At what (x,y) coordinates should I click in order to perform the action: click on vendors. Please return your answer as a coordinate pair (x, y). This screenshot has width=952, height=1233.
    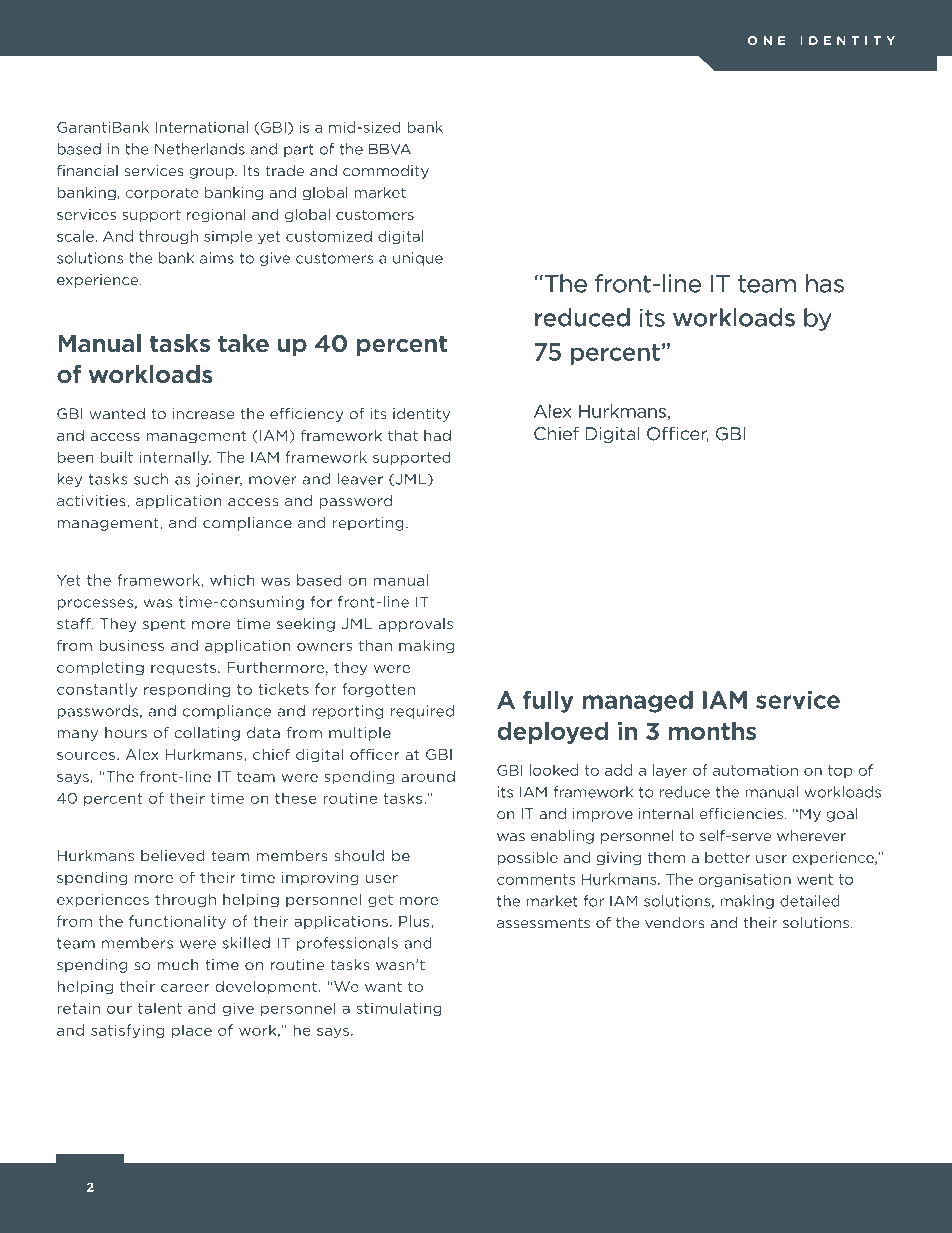
    Looking at the image, I should click on (675, 923).
